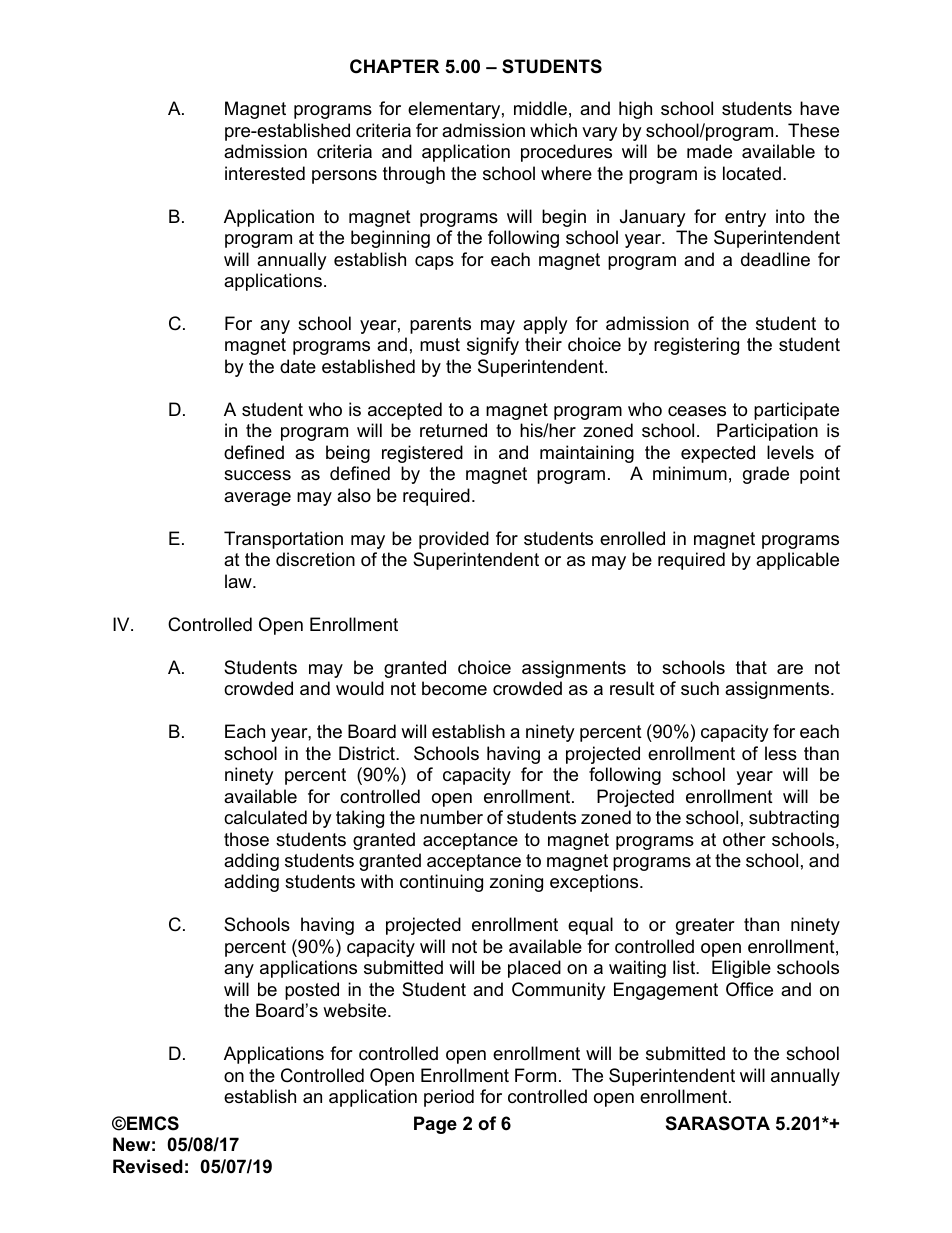 This screenshot has height=1233, width=952. Describe the element at coordinates (540, 108) in the screenshot. I see `middle` at that location.
